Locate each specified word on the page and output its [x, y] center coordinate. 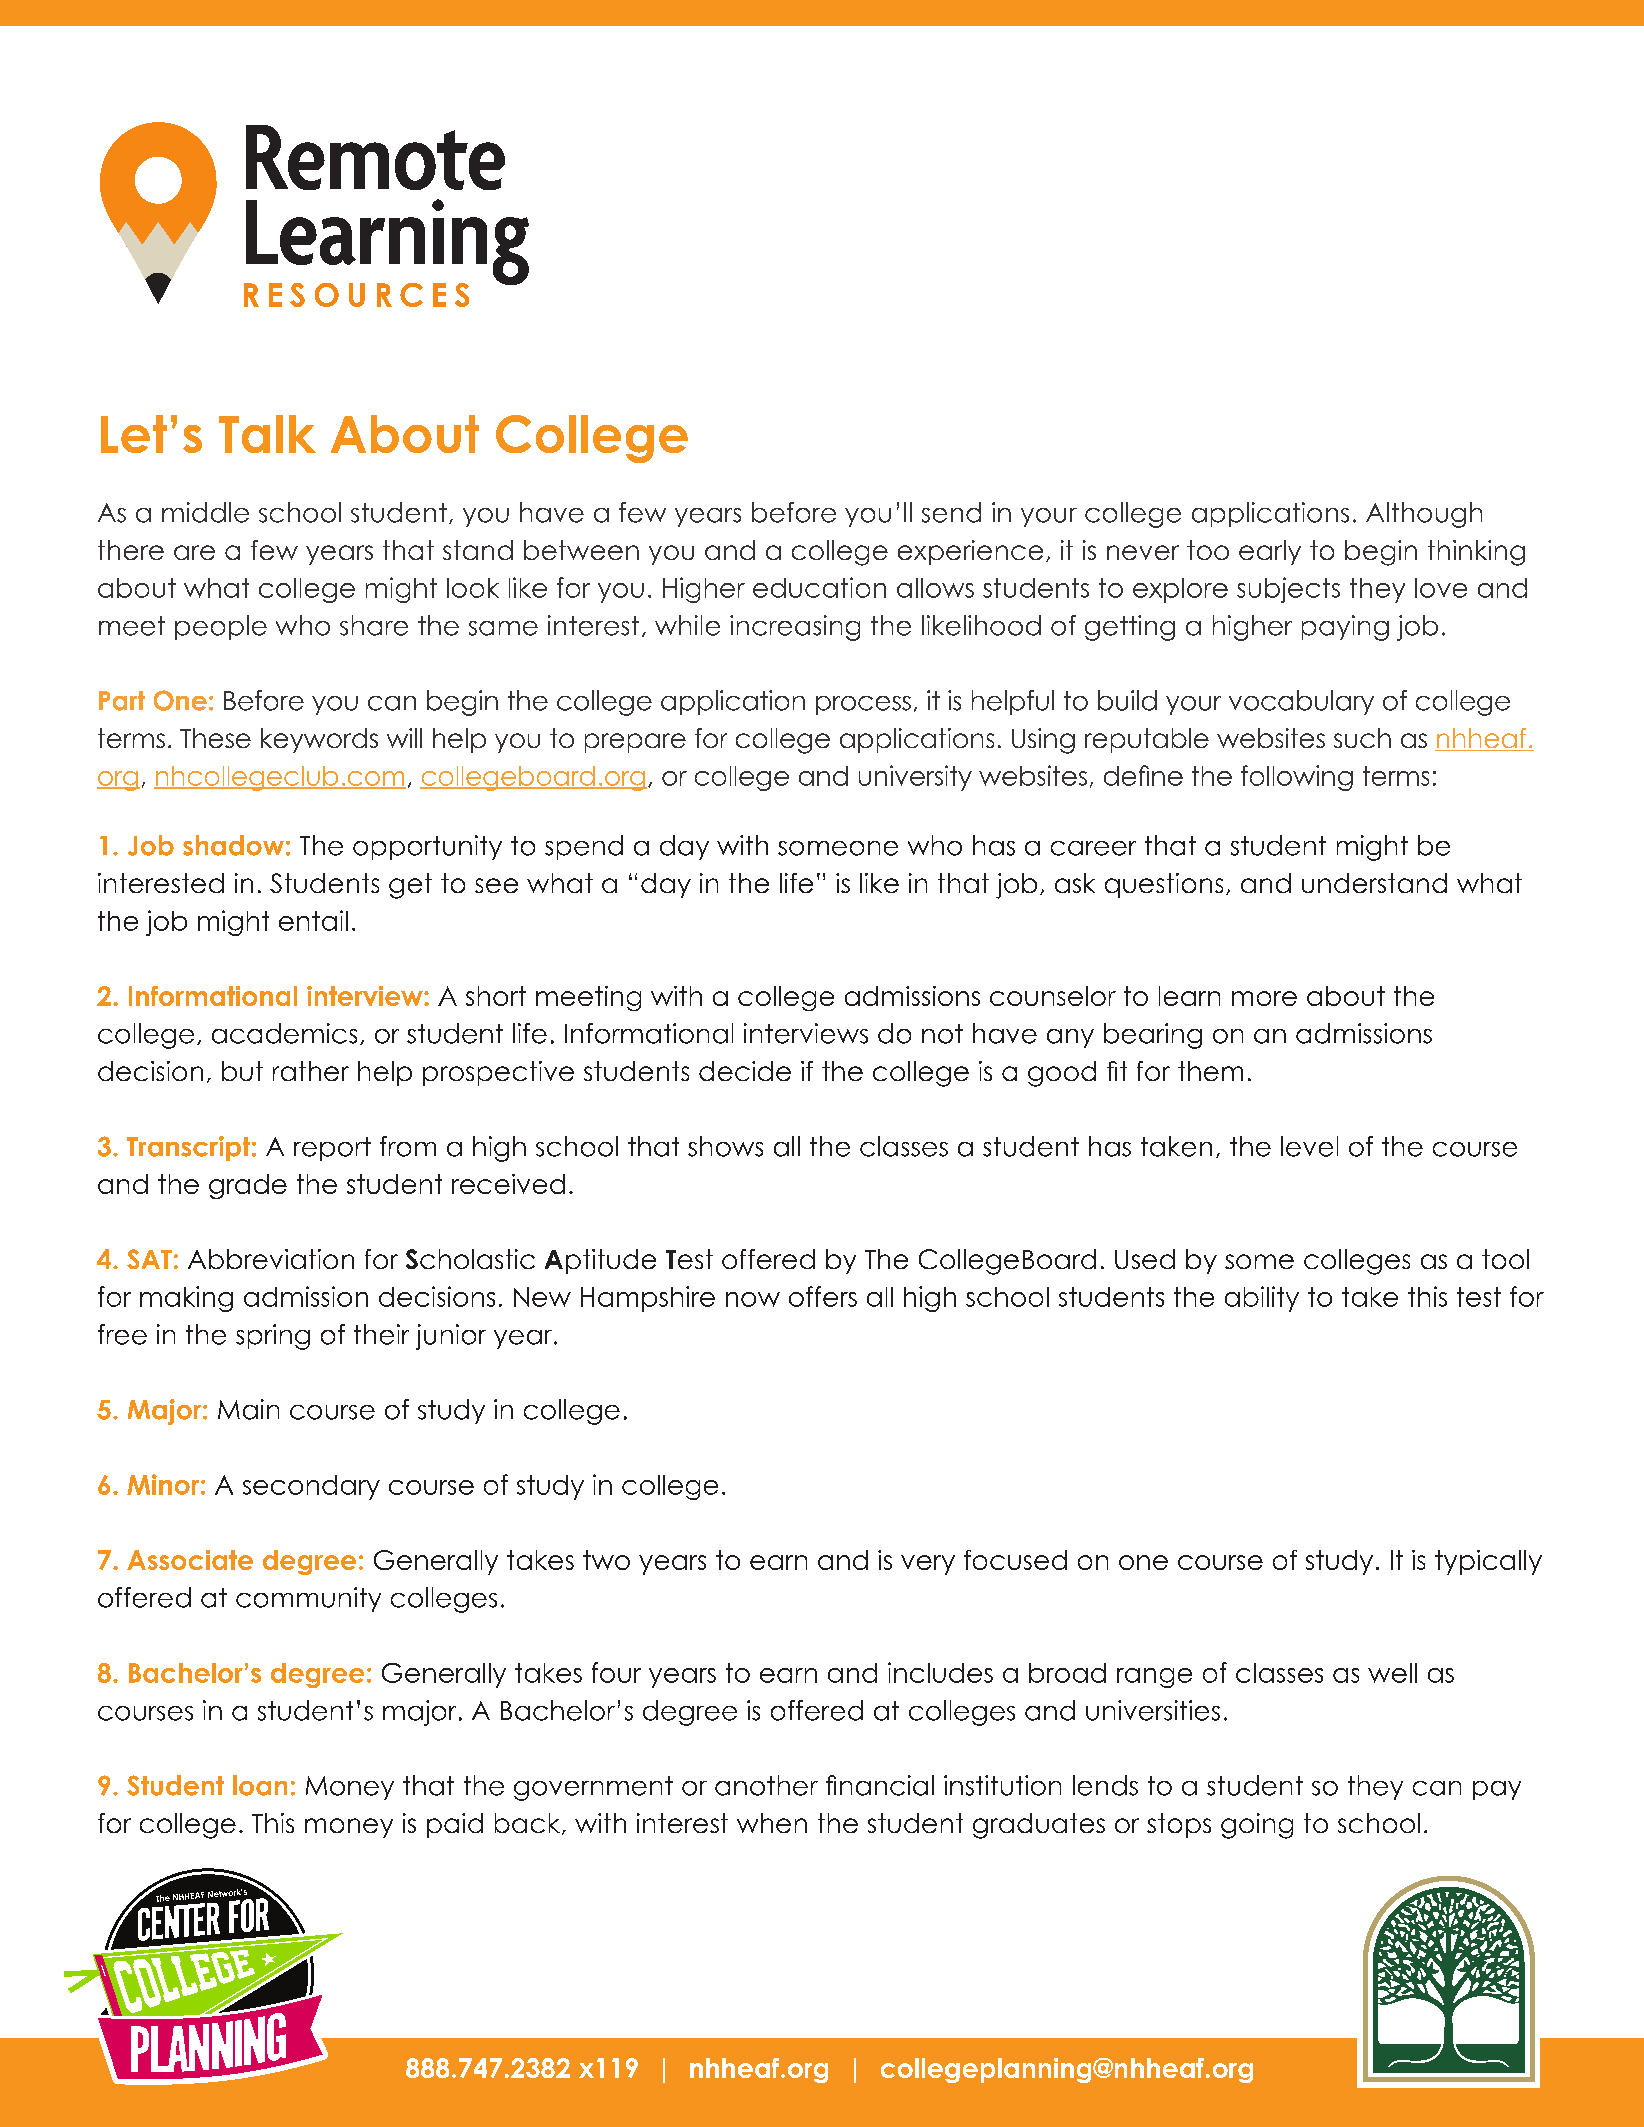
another [766, 1785]
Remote [375, 157]
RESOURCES [356, 295]
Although [1424, 515]
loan [260, 1785]
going [1257, 1826]
